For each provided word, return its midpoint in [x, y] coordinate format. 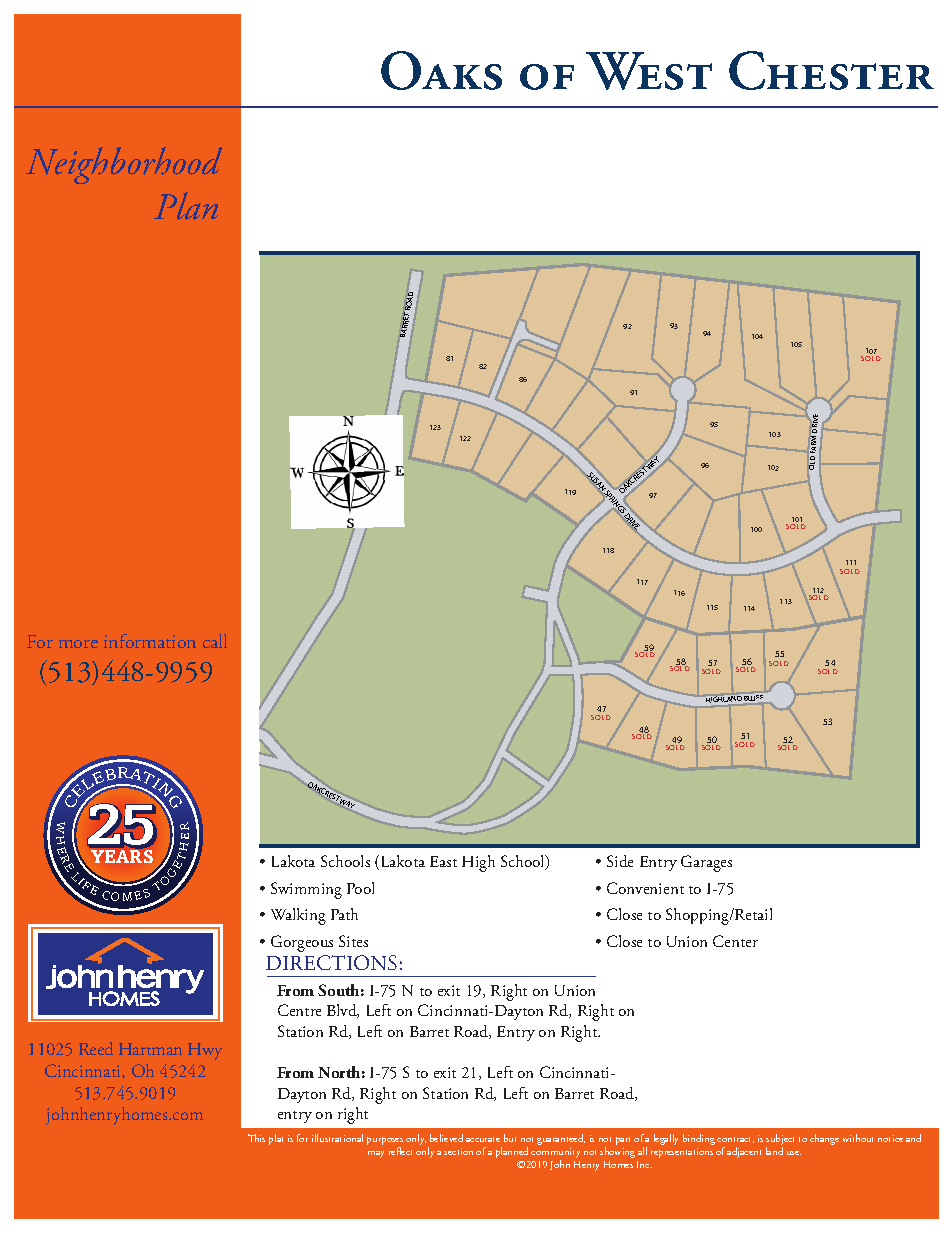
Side [620, 861]
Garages [706, 863]
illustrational [337, 1138]
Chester [831, 70]
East [443, 861]
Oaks [441, 70]
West [649, 71]
